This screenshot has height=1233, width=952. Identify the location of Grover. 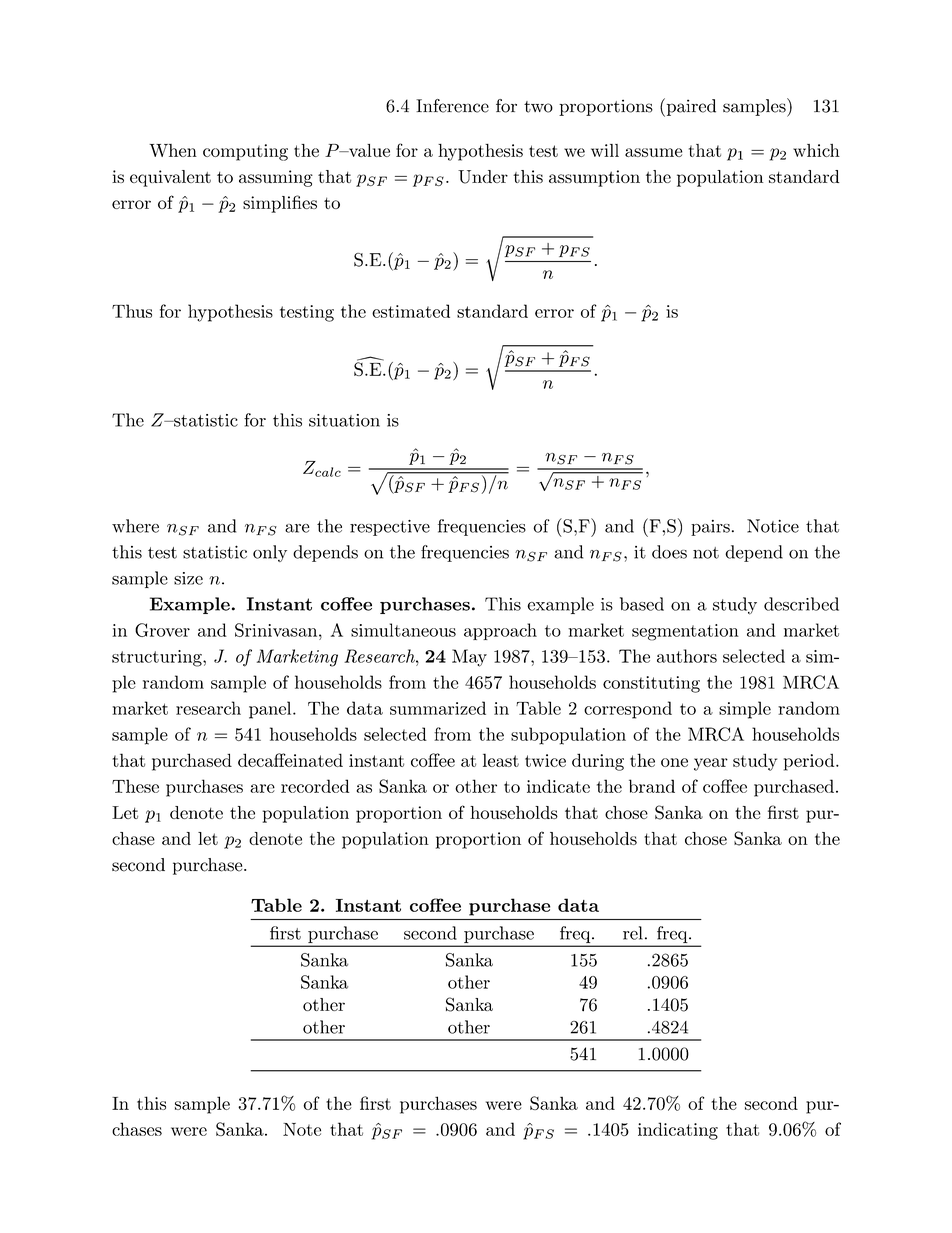
(162, 630).
